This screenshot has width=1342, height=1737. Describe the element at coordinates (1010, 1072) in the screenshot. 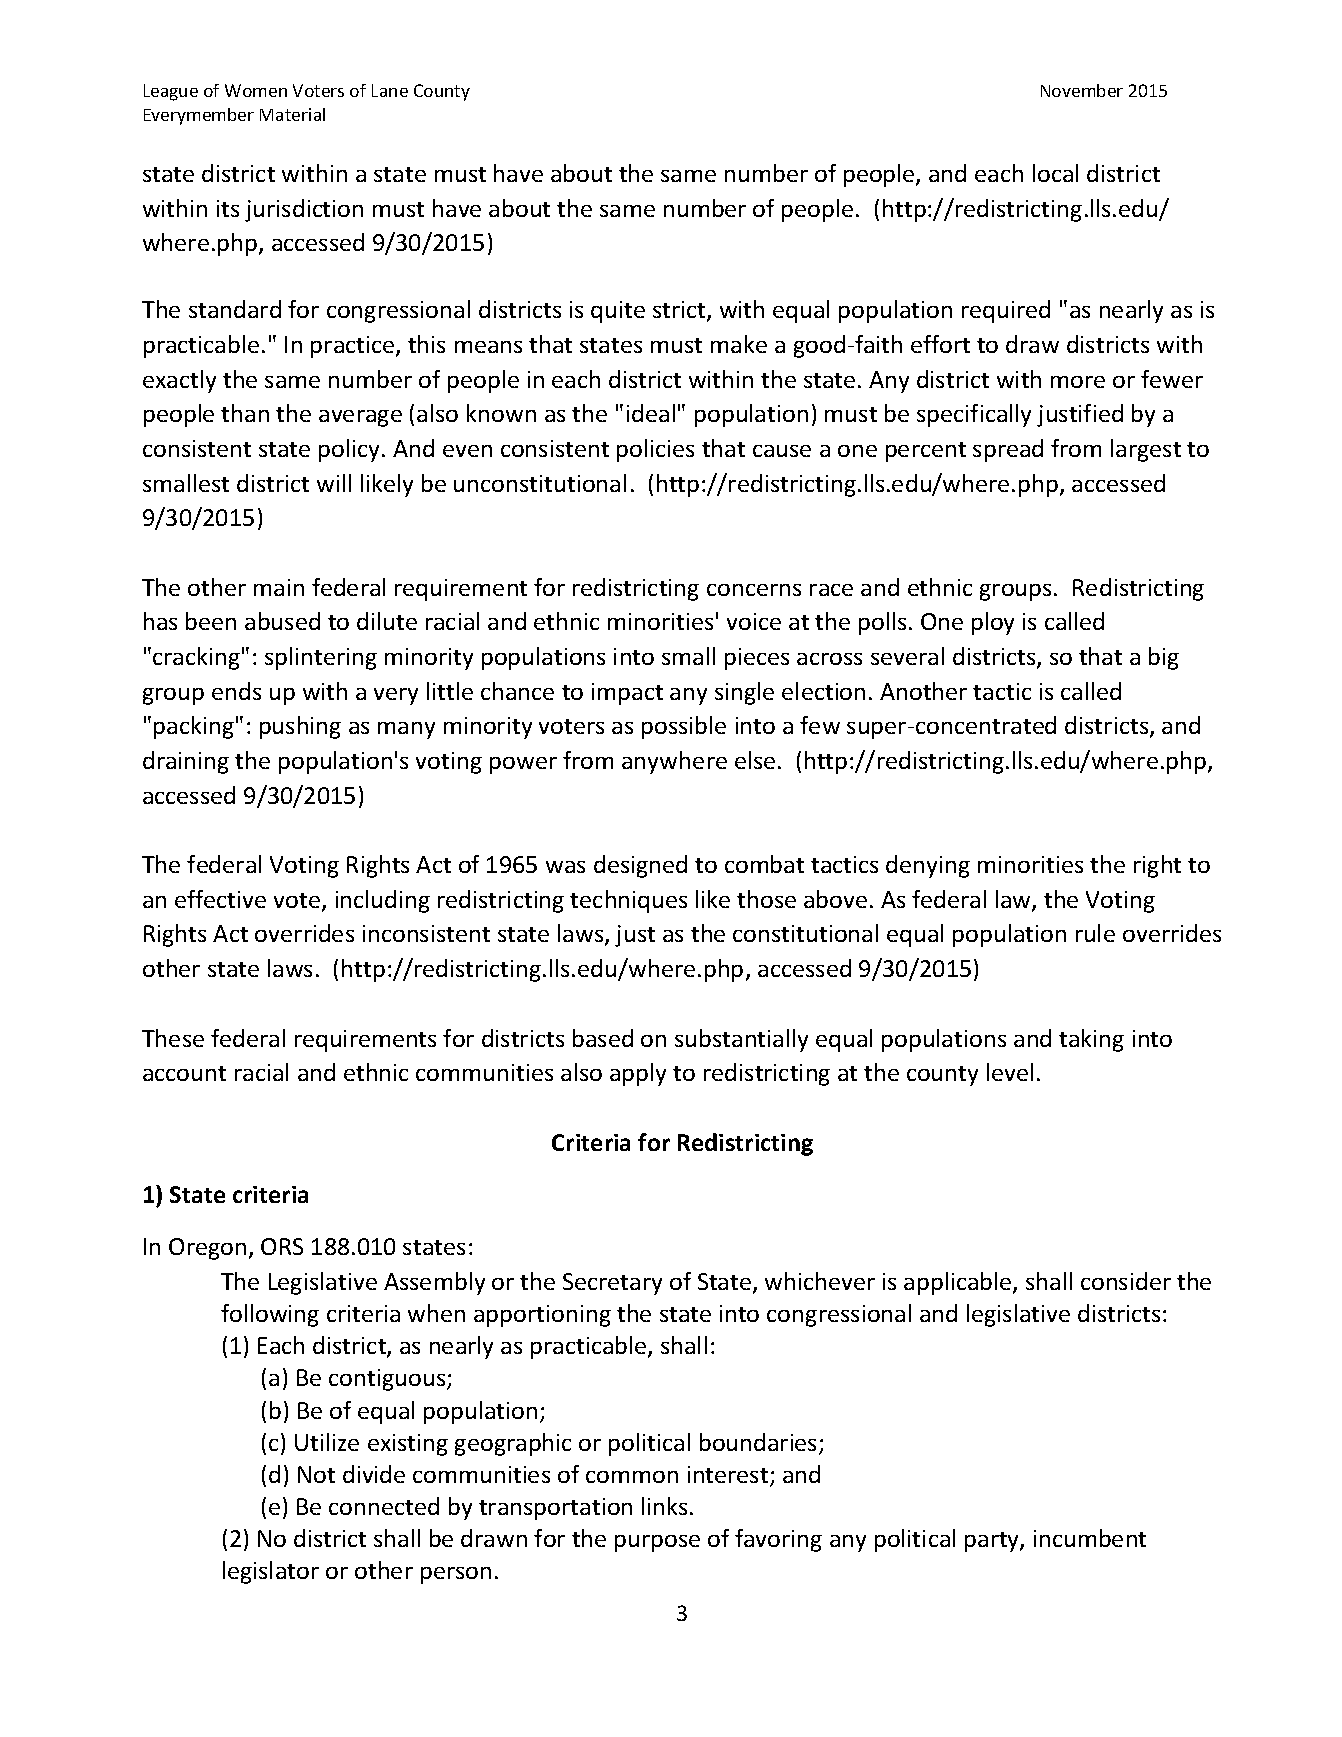

I see `level` at that location.
